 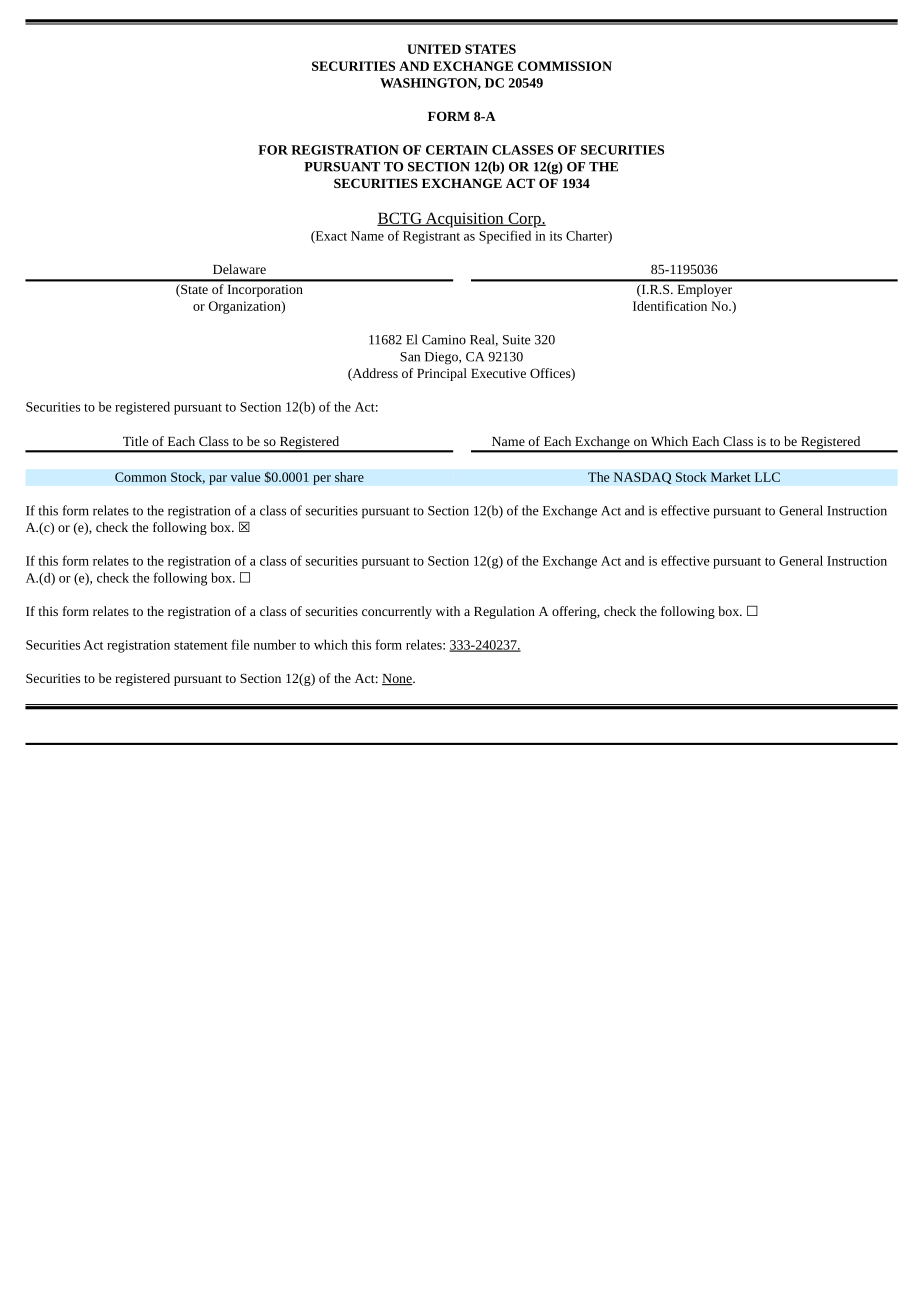 I want to click on Identification, so click(x=670, y=306).
